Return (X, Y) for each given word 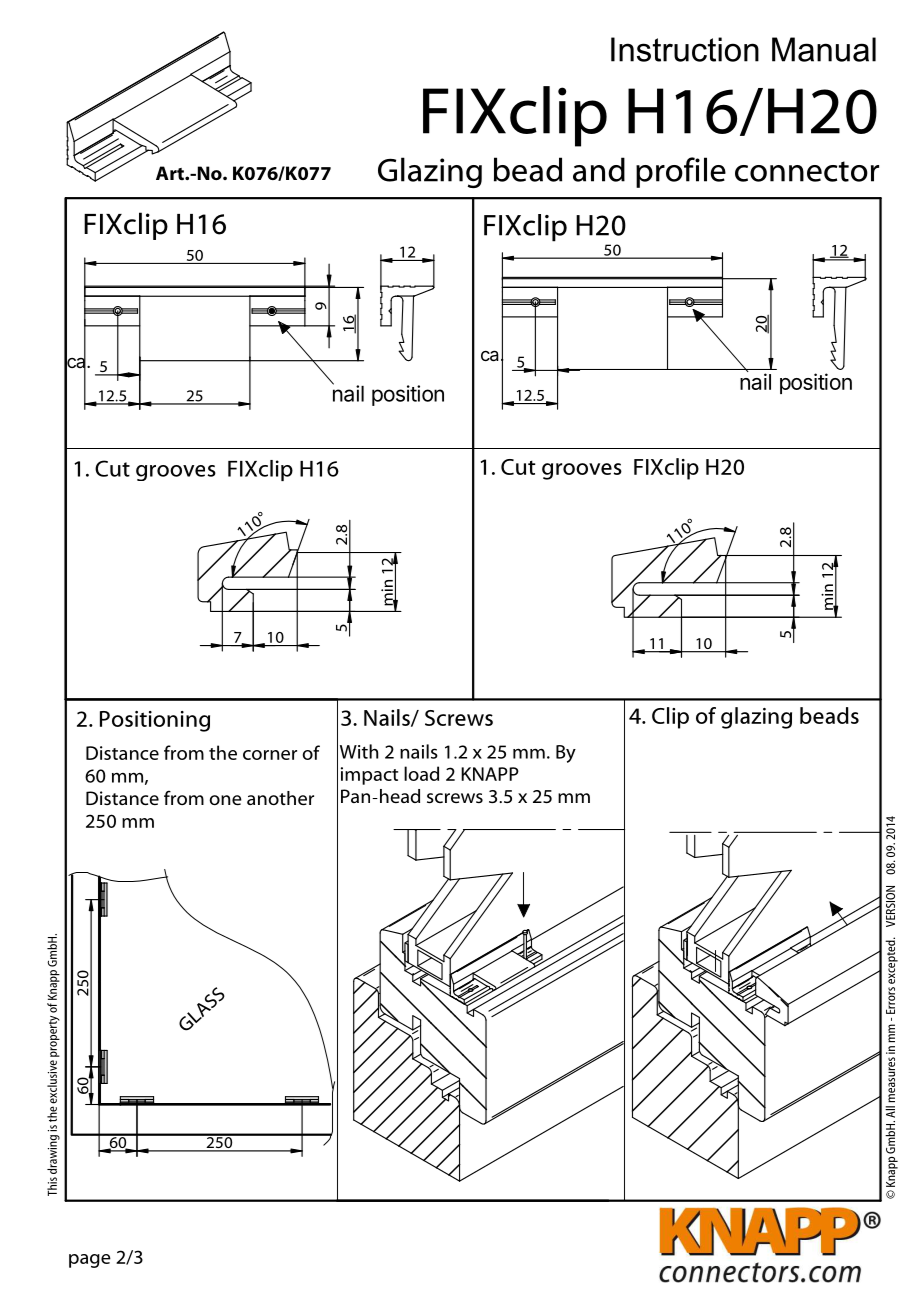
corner (270, 755)
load (421, 773)
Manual (824, 49)
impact (369, 776)
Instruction (685, 49)
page (90, 1261)
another (280, 798)
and (599, 169)
